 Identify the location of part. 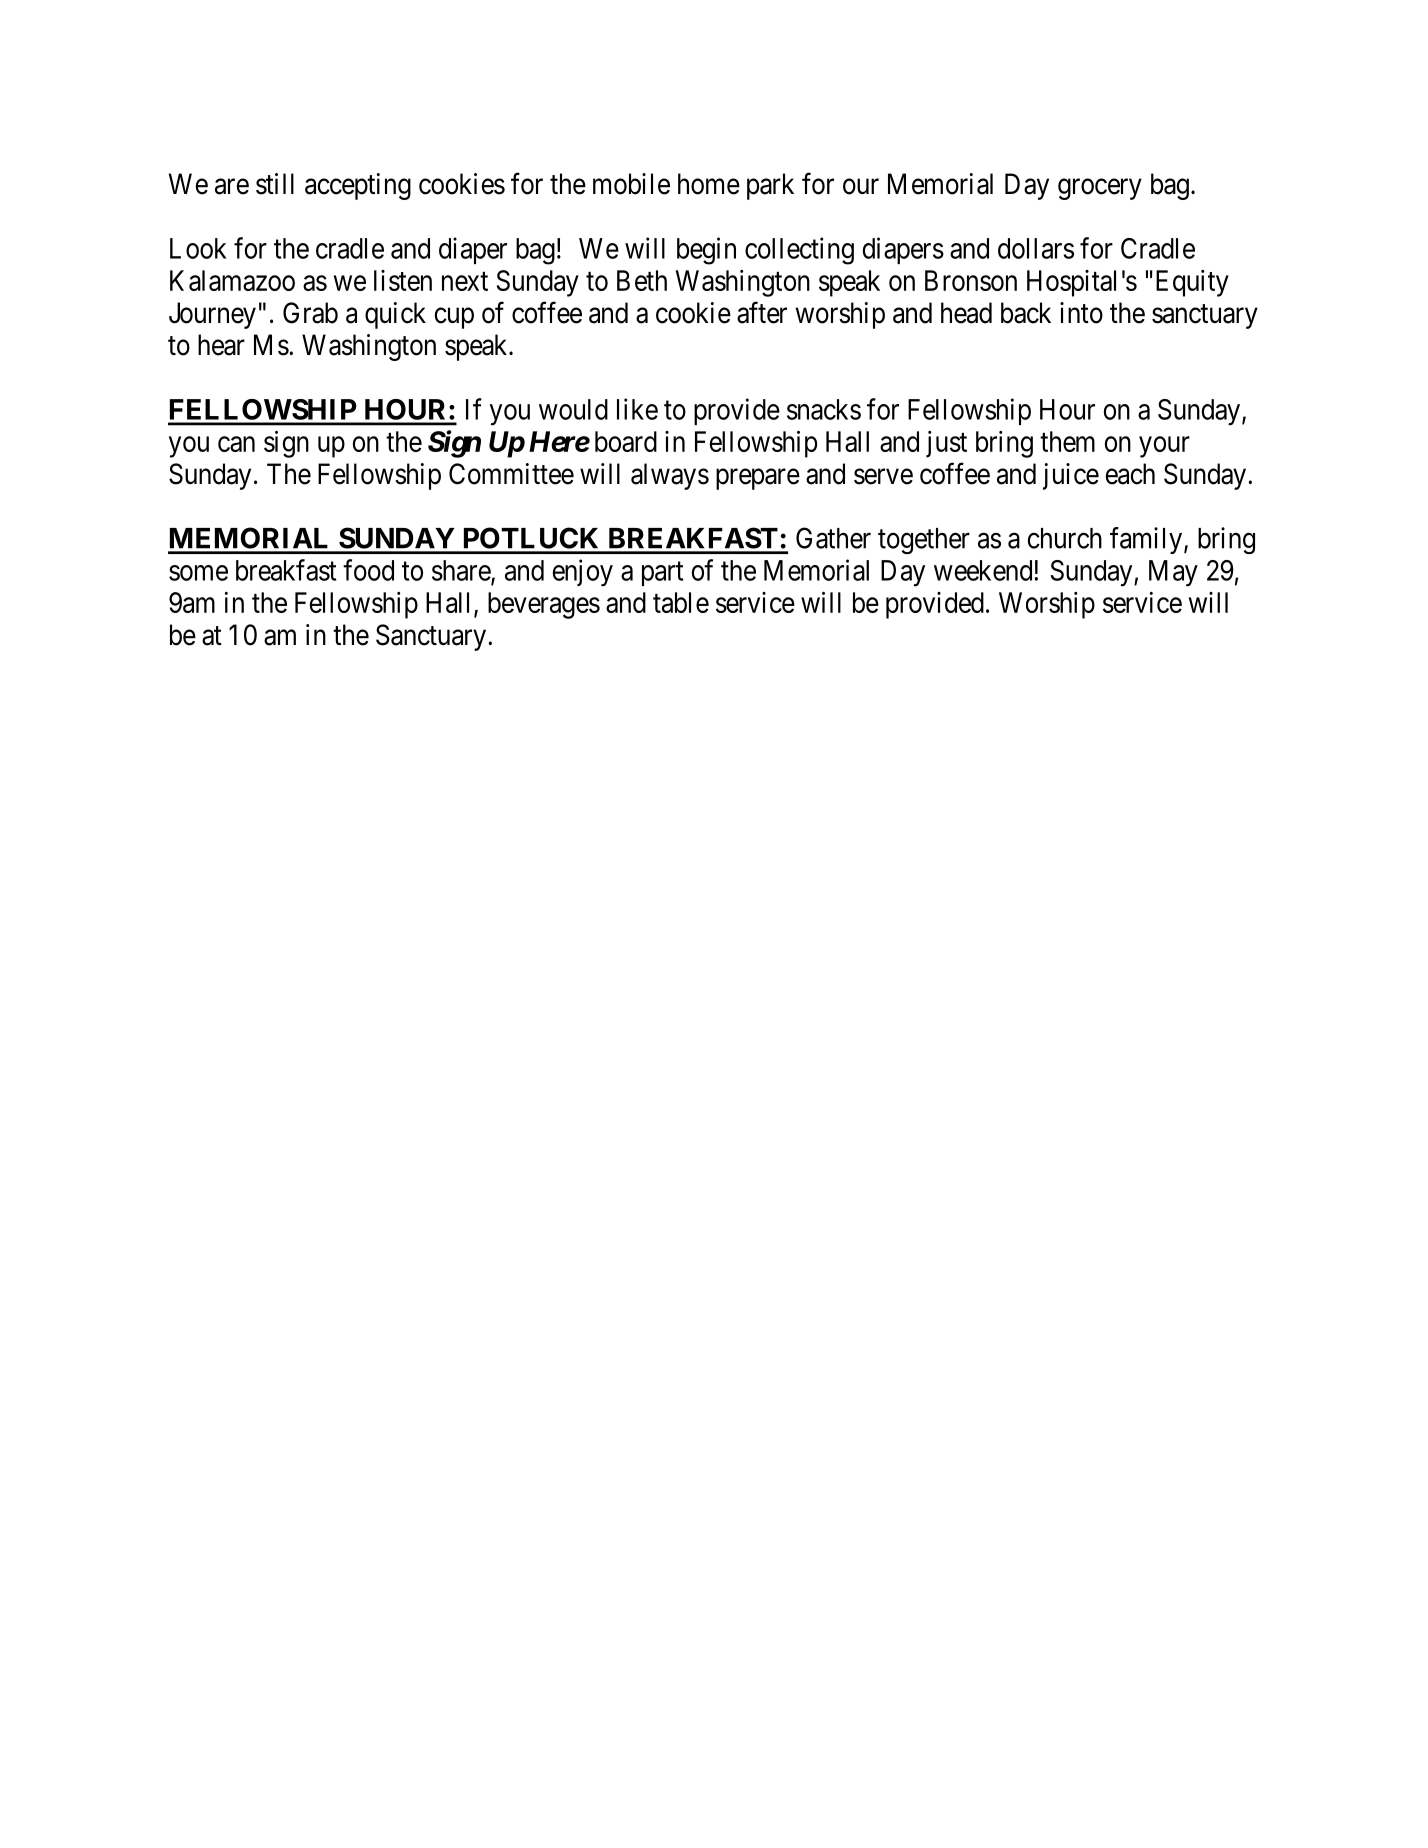
(662, 574).
